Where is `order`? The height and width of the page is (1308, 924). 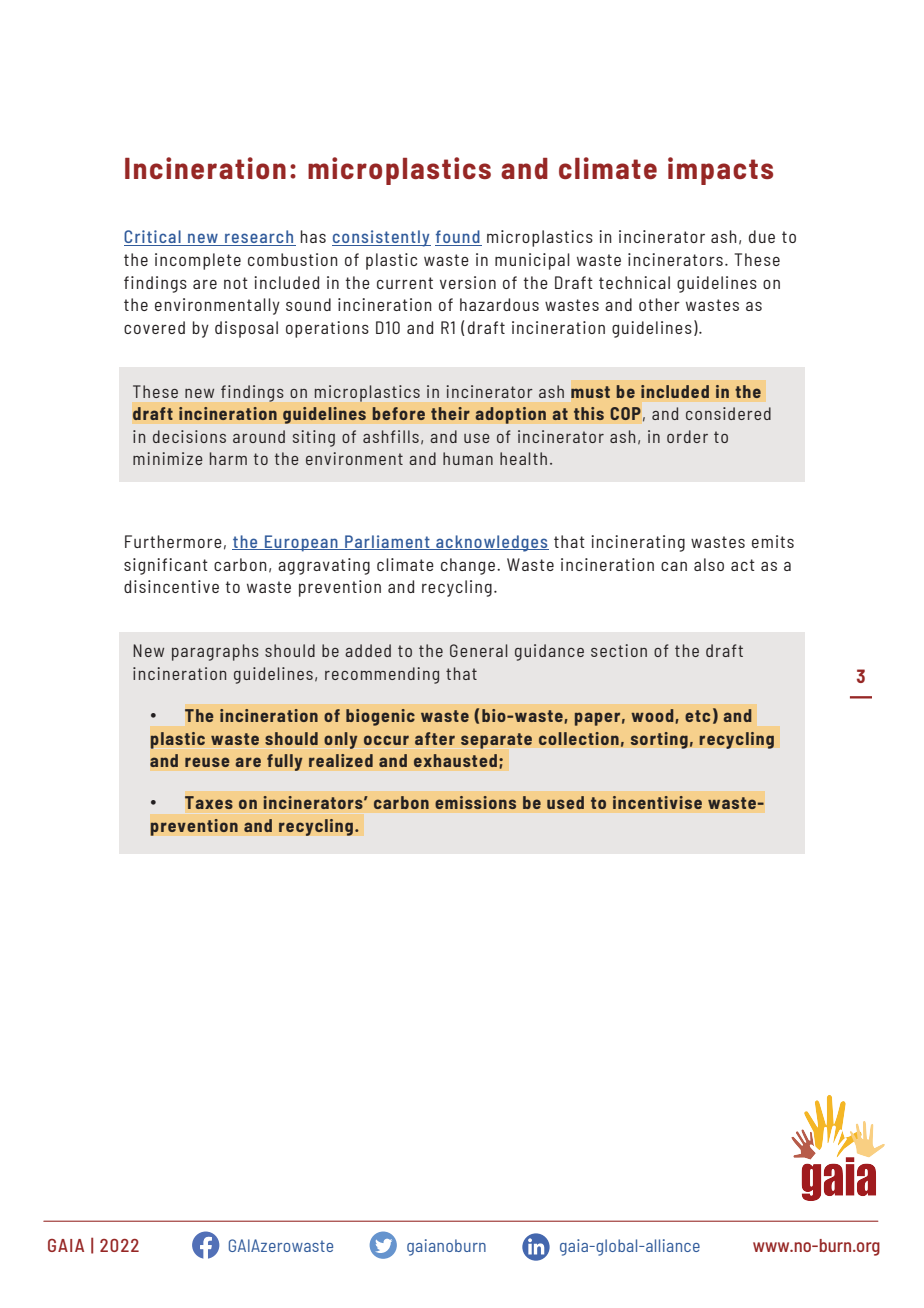 order is located at coordinates (687, 436).
